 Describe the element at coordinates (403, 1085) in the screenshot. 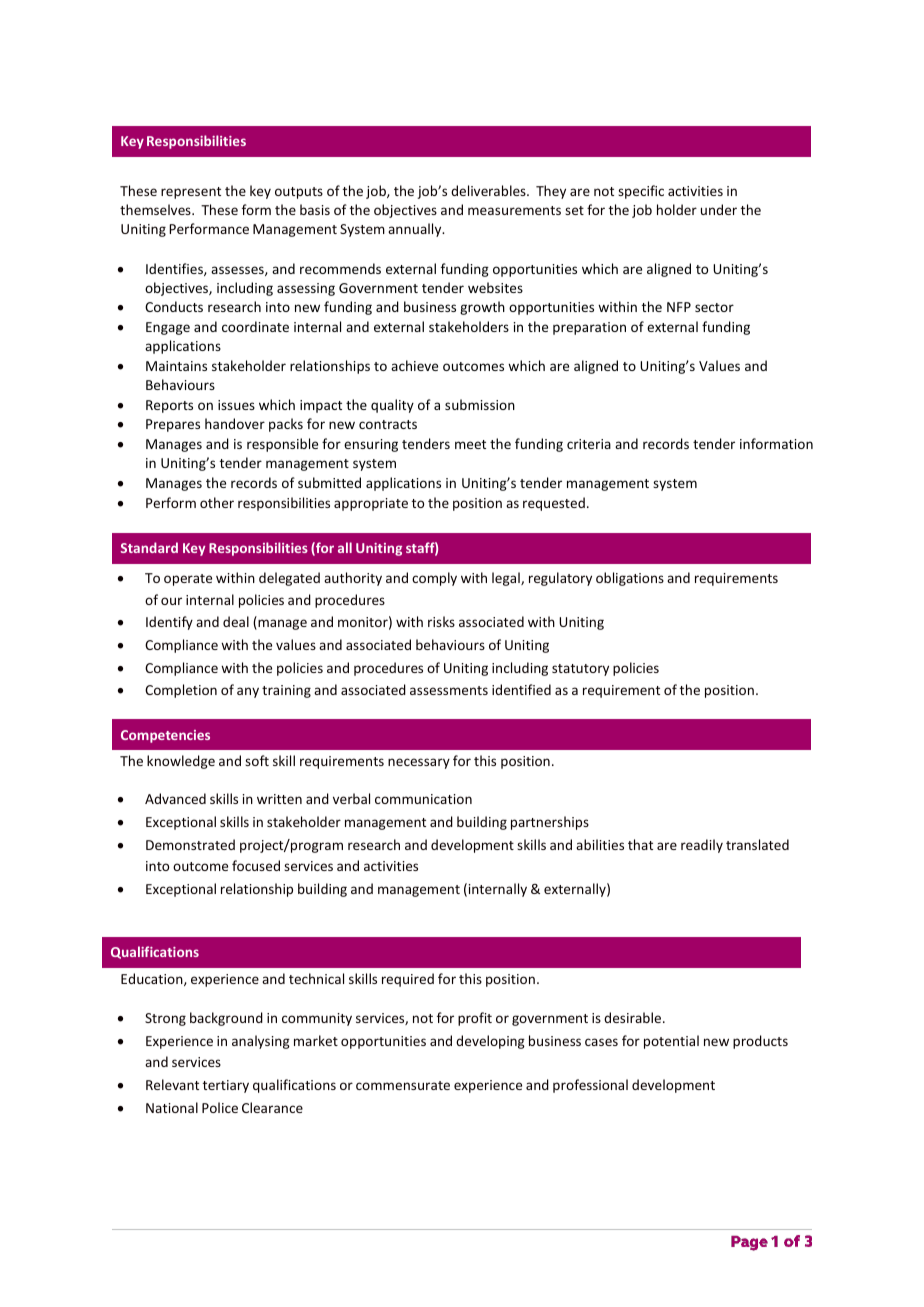

I see `commensurate` at that location.
